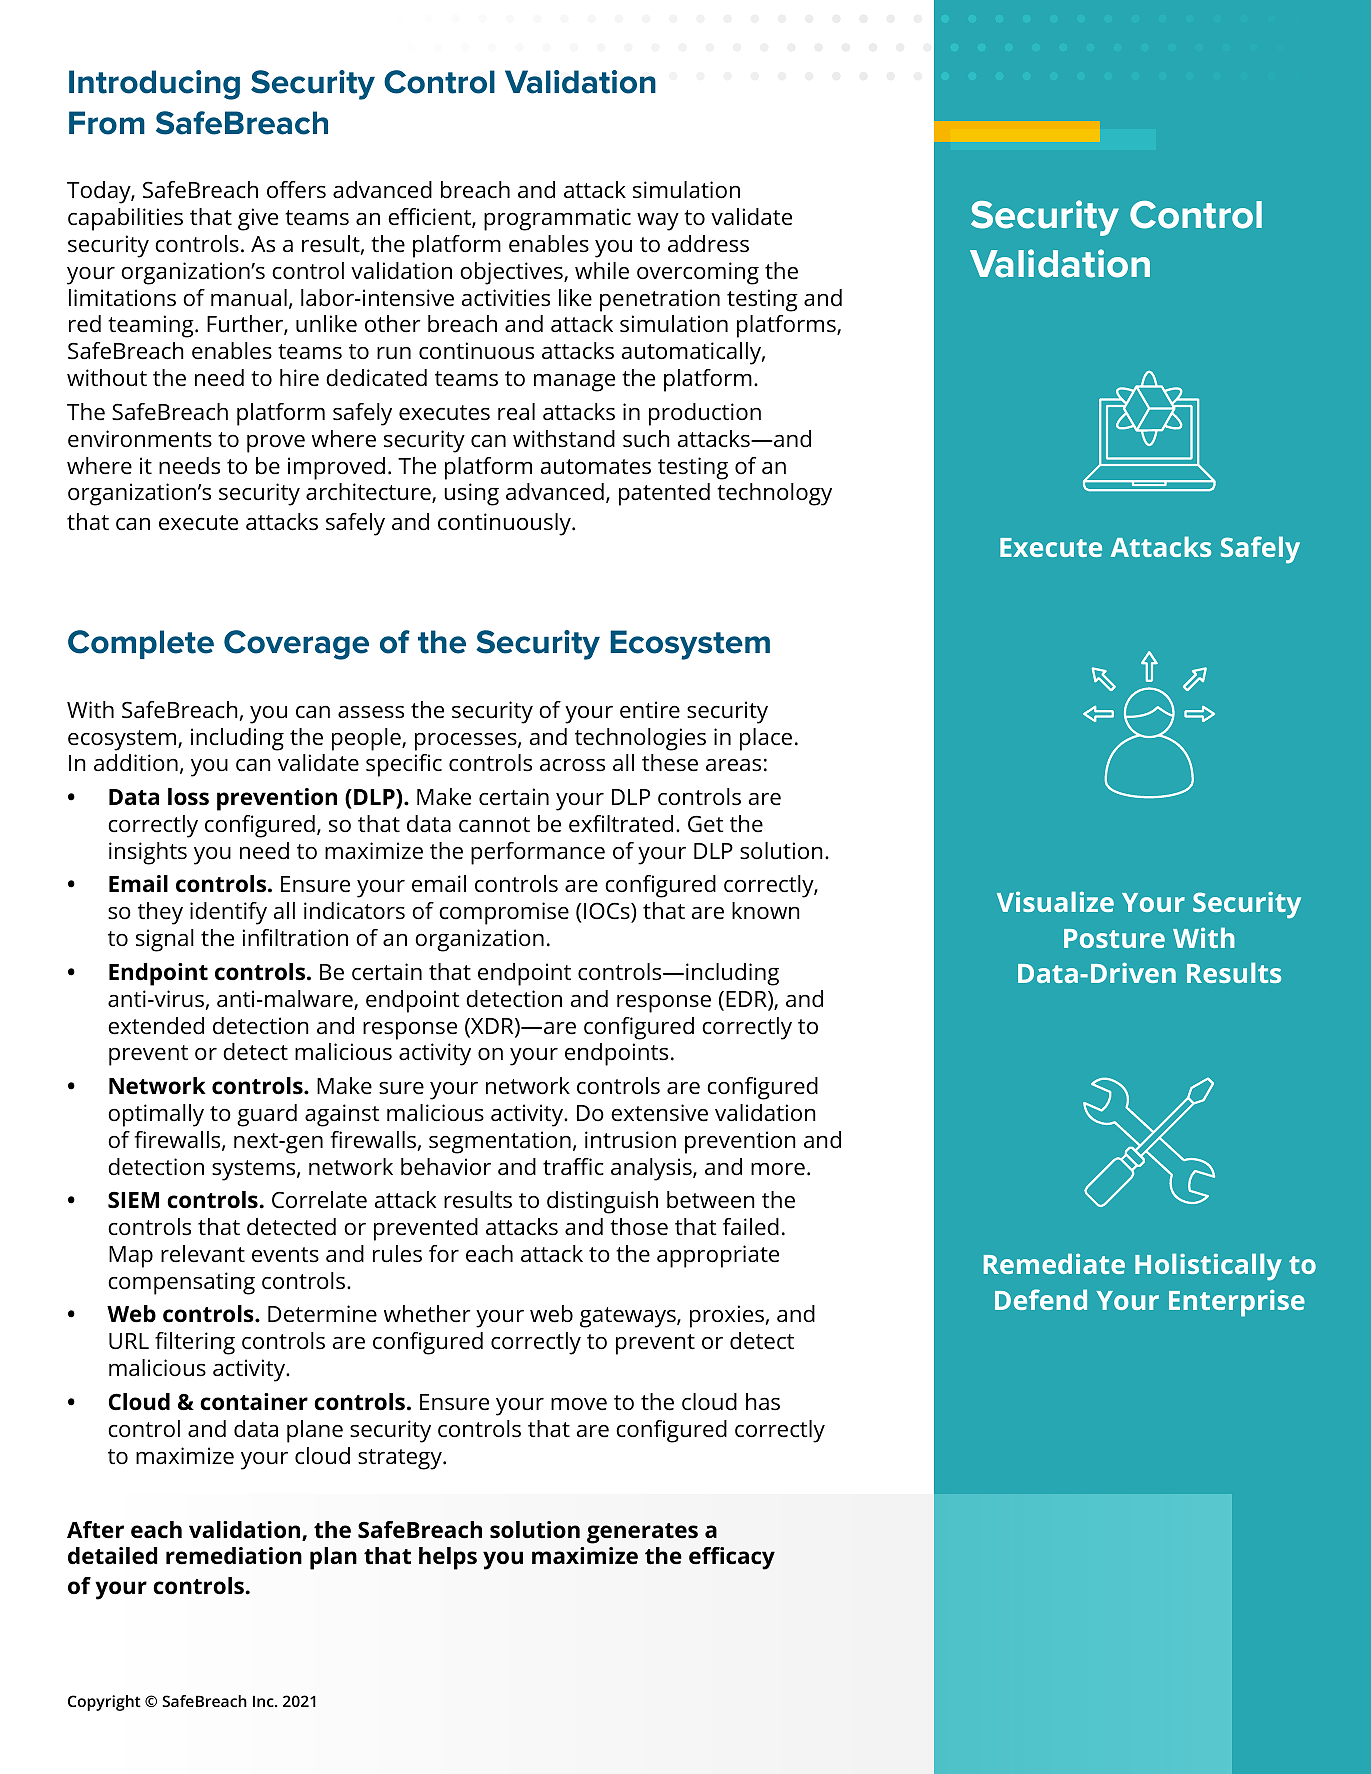 This screenshot has width=1371, height=1774. Describe the element at coordinates (732, 1558) in the screenshot. I see `efficacy` at that location.
